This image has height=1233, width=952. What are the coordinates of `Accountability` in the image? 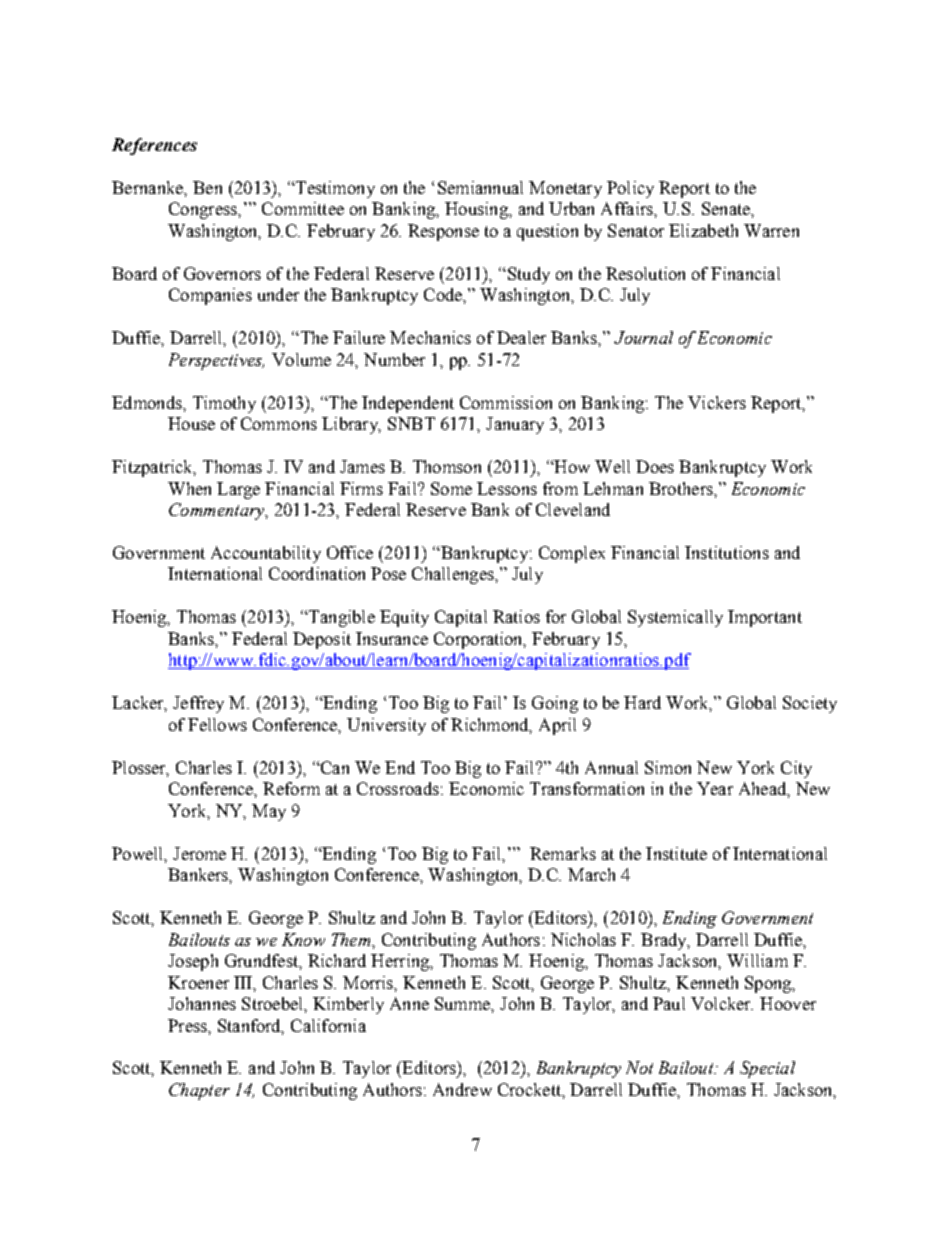 It's located at (266, 554).
